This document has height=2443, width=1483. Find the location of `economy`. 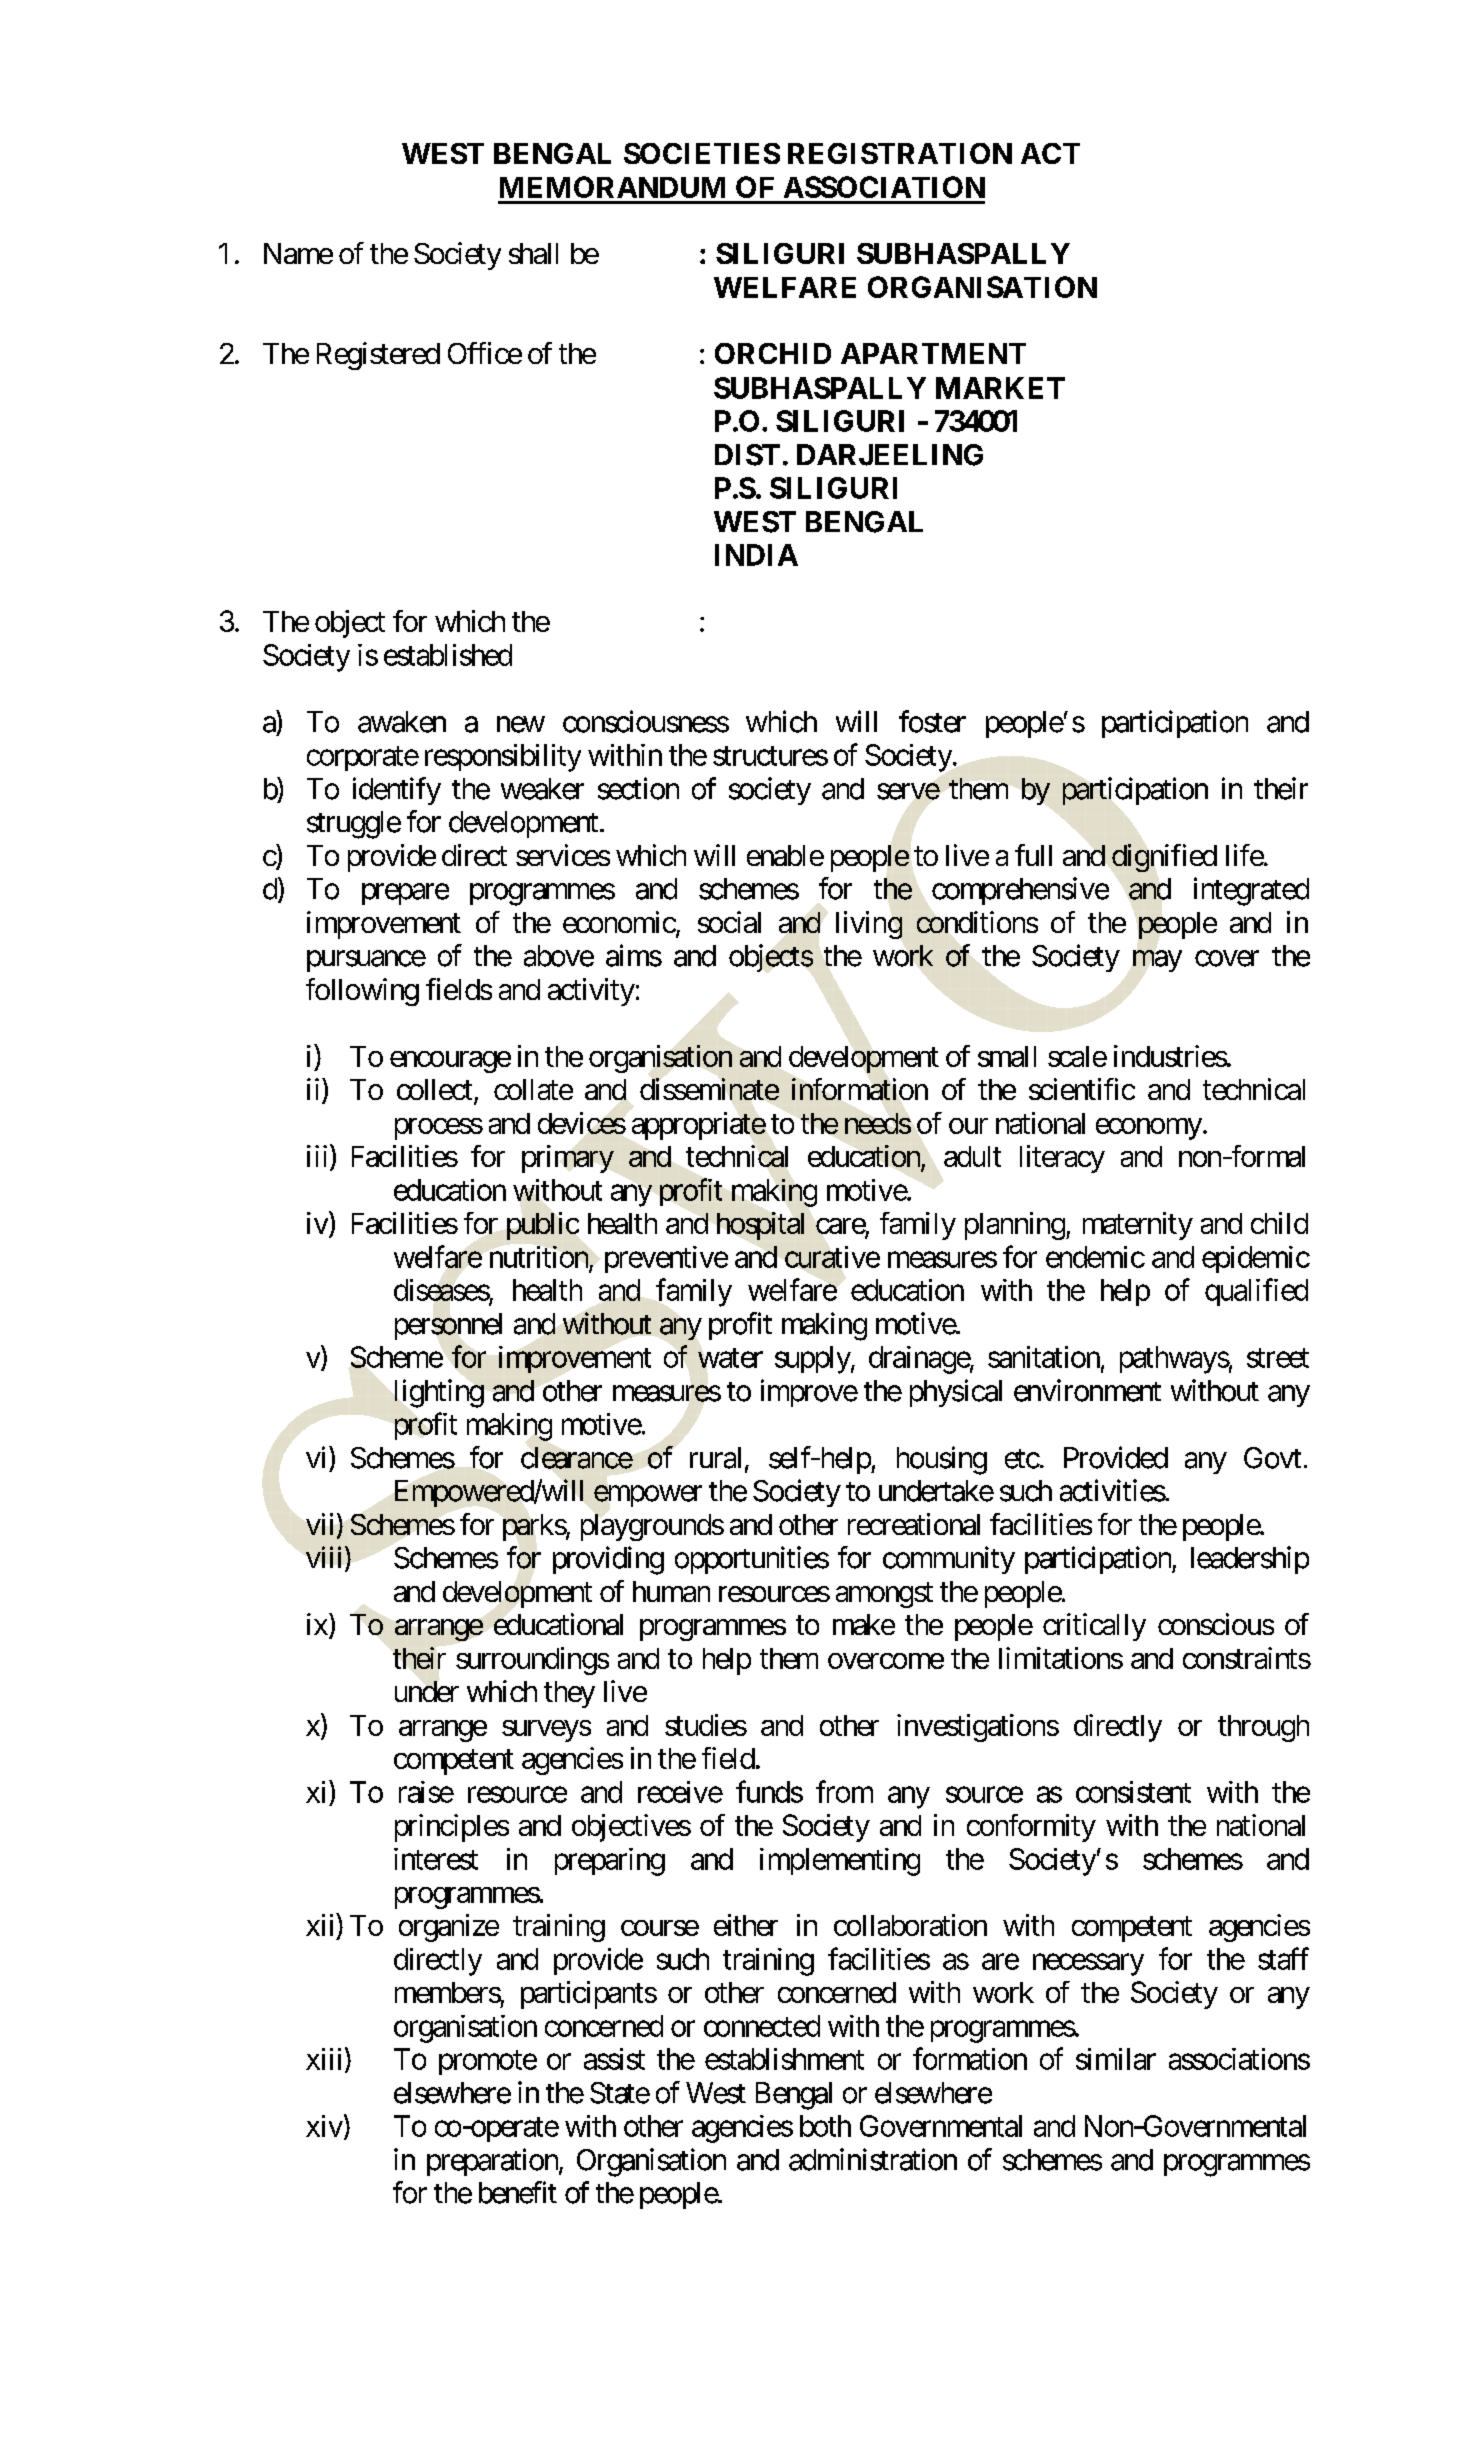

economy is located at coordinates (1149, 1129).
